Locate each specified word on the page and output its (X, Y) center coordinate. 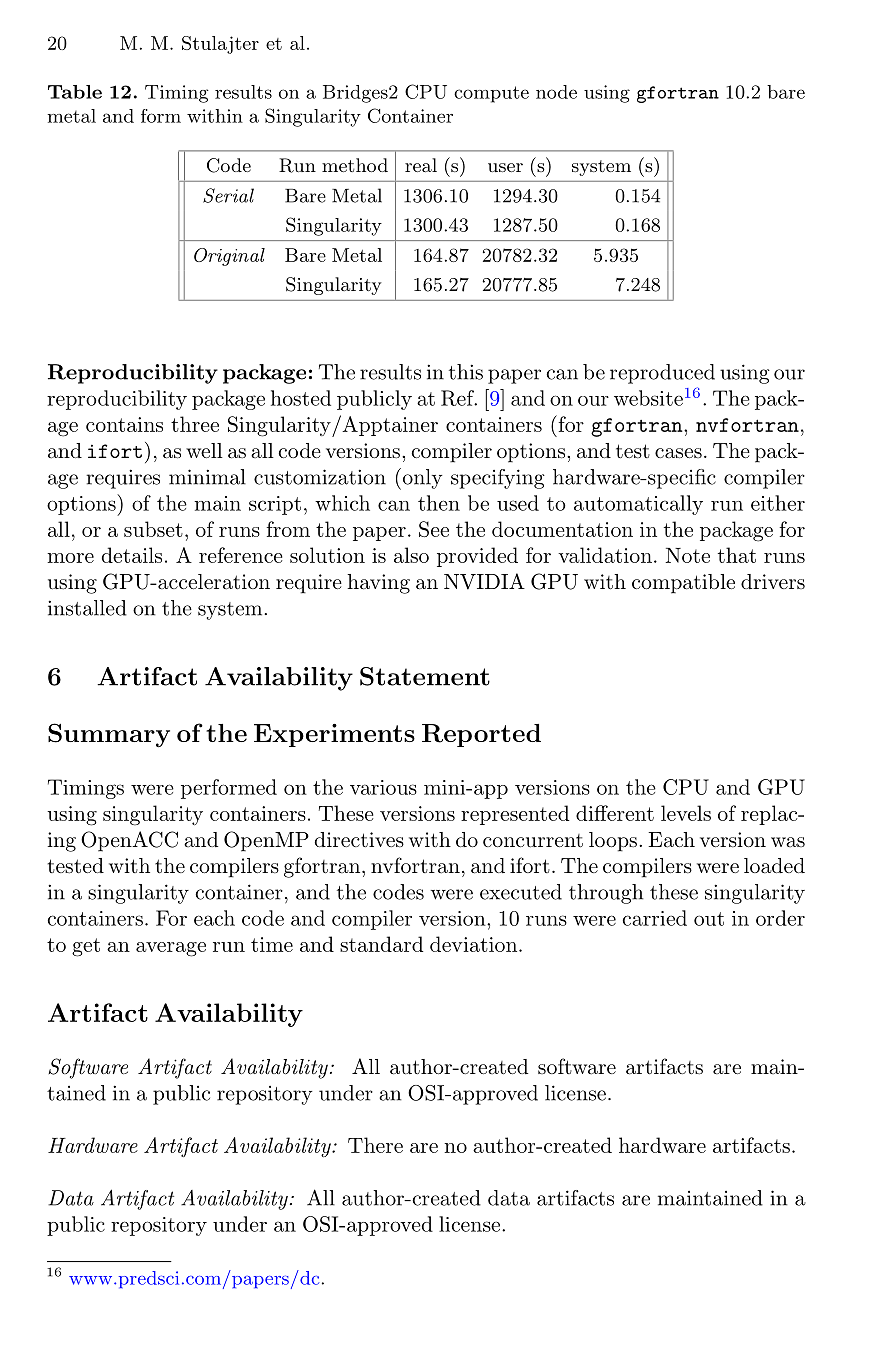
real (421, 165)
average (171, 949)
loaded (774, 866)
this (466, 372)
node (556, 92)
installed (87, 608)
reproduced (662, 374)
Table (75, 92)
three (195, 424)
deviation (475, 944)
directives (359, 839)
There (375, 1145)
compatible (683, 584)
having (378, 584)
